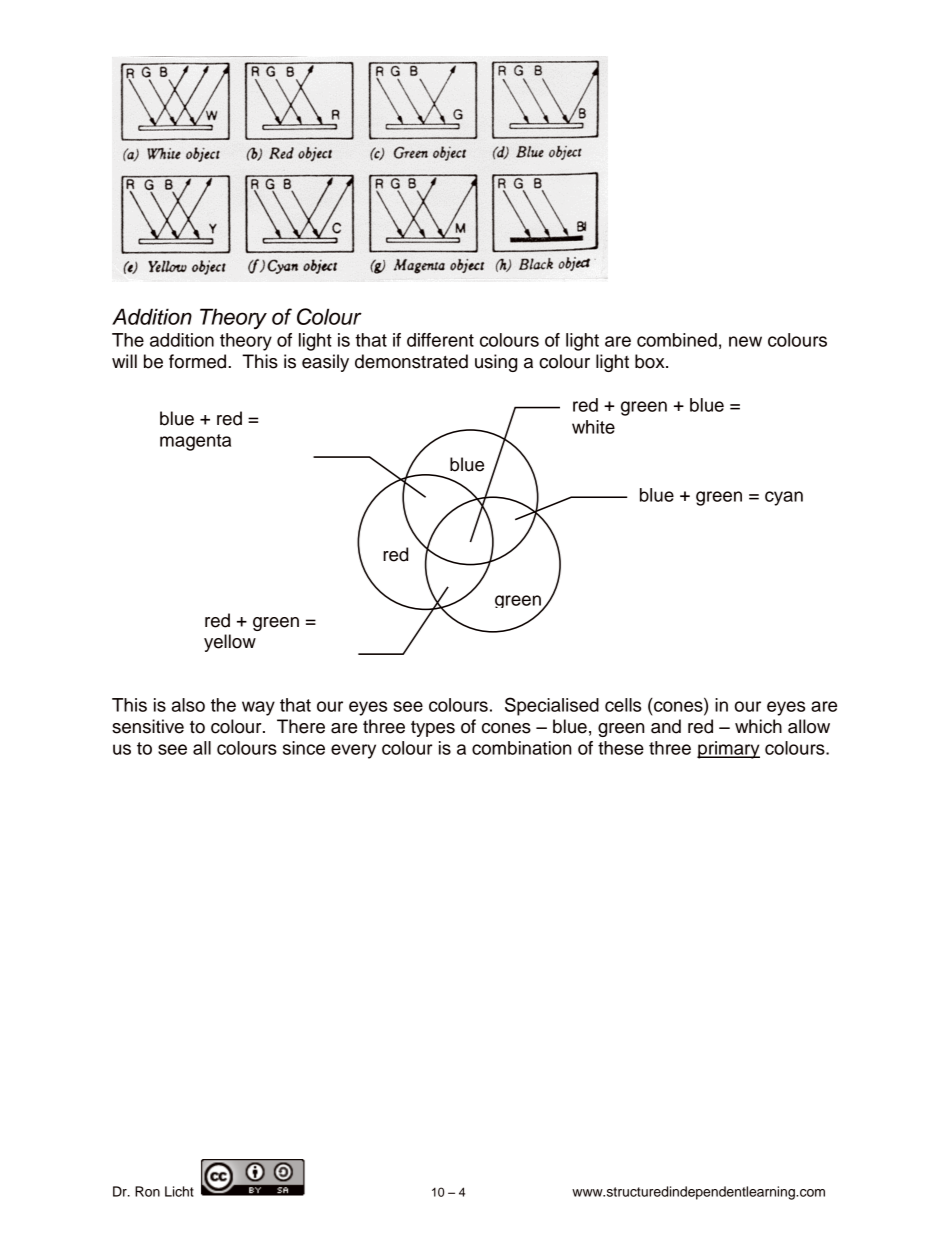  Describe the element at coordinates (179, 1191) in the document. I see `Licht` at that location.
